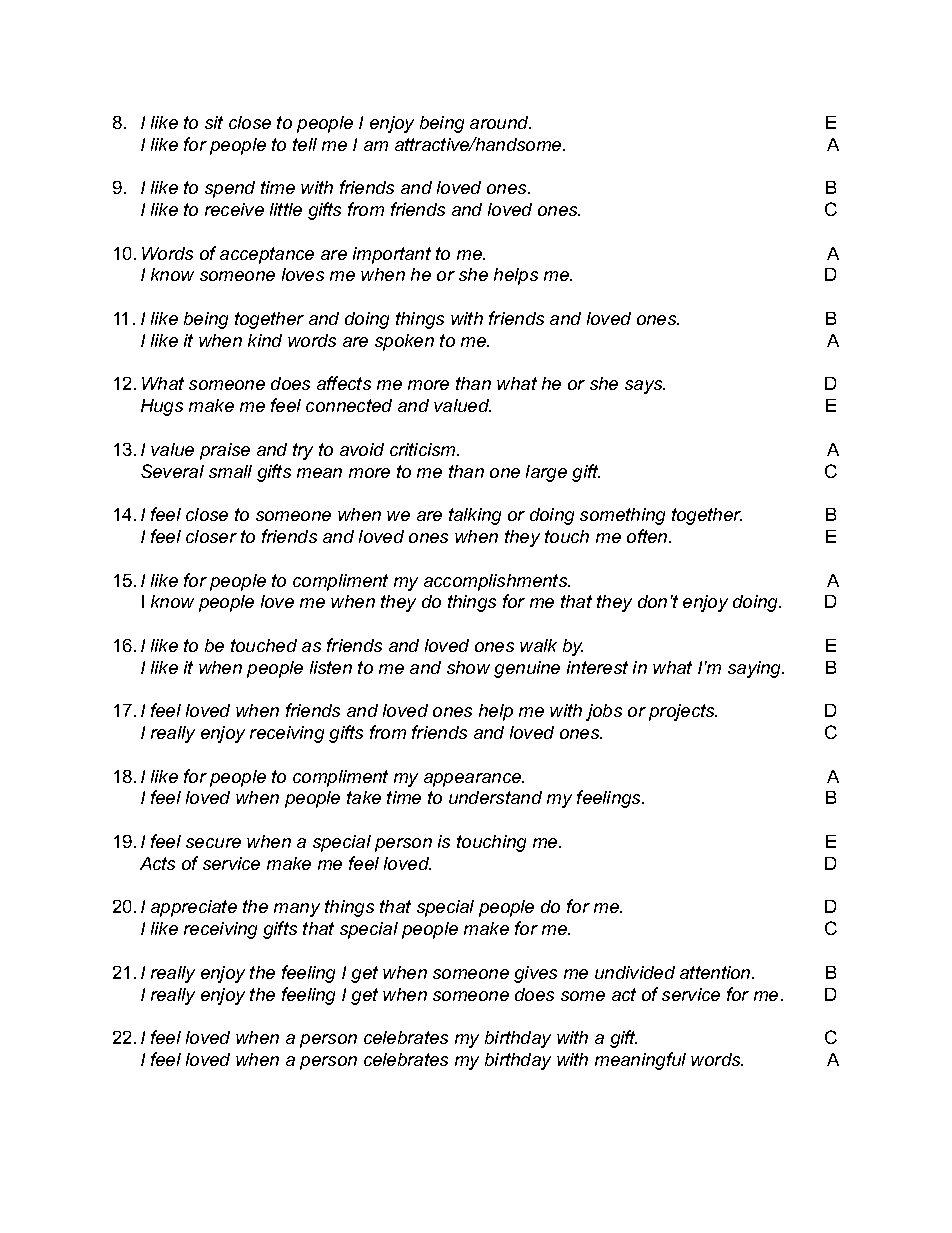 Image resolution: width=952 pixels, height=1233 pixels. I want to click on criticism, so click(424, 449).
